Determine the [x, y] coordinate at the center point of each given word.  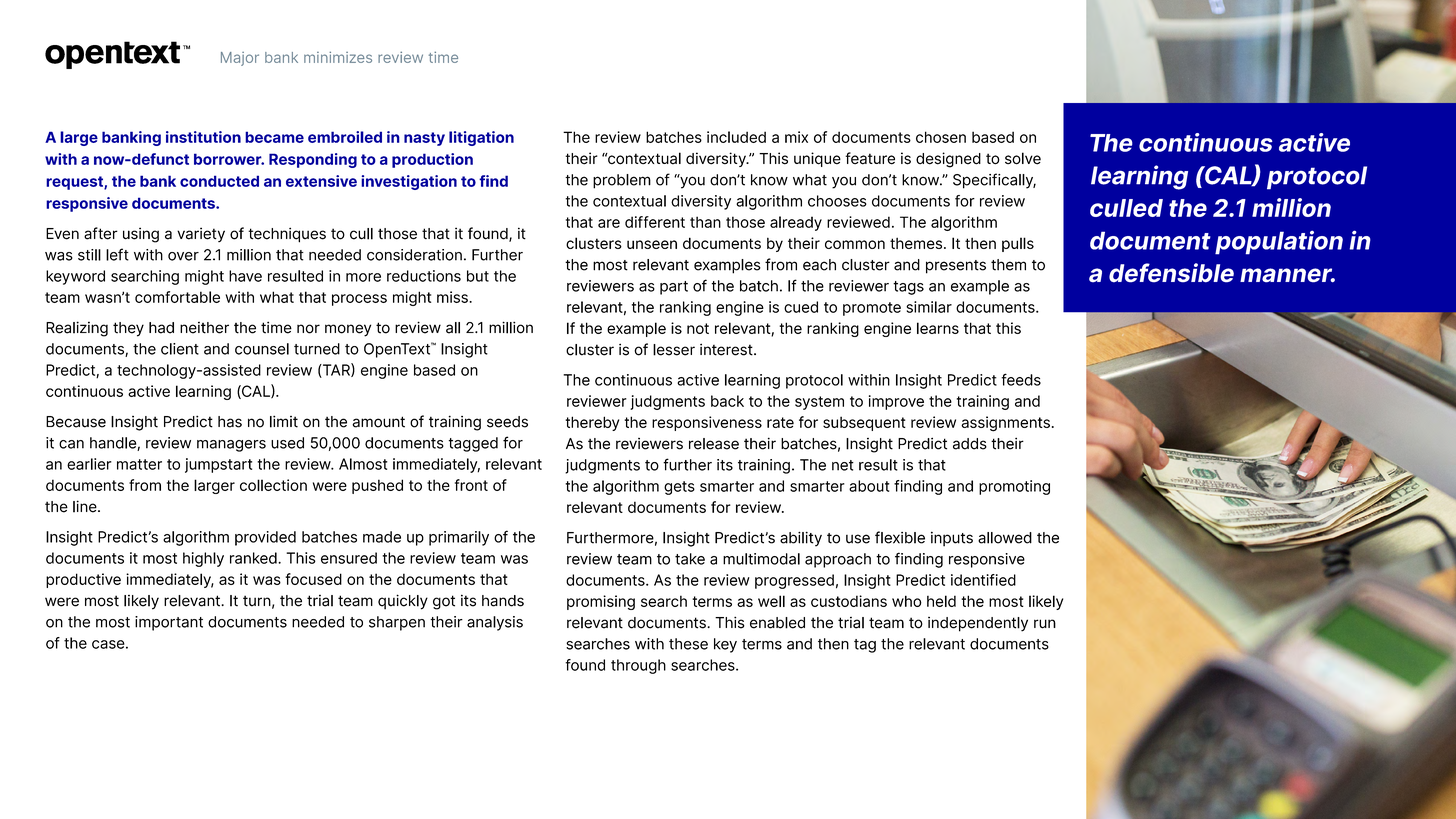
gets [679, 488]
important [169, 623]
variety [201, 234]
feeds [1021, 379]
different [655, 222]
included [736, 137]
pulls [1018, 244]
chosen [941, 137]
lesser [674, 350]
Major [240, 59]
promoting [1014, 487]
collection [273, 485]
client [180, 349]
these [688, 644]
